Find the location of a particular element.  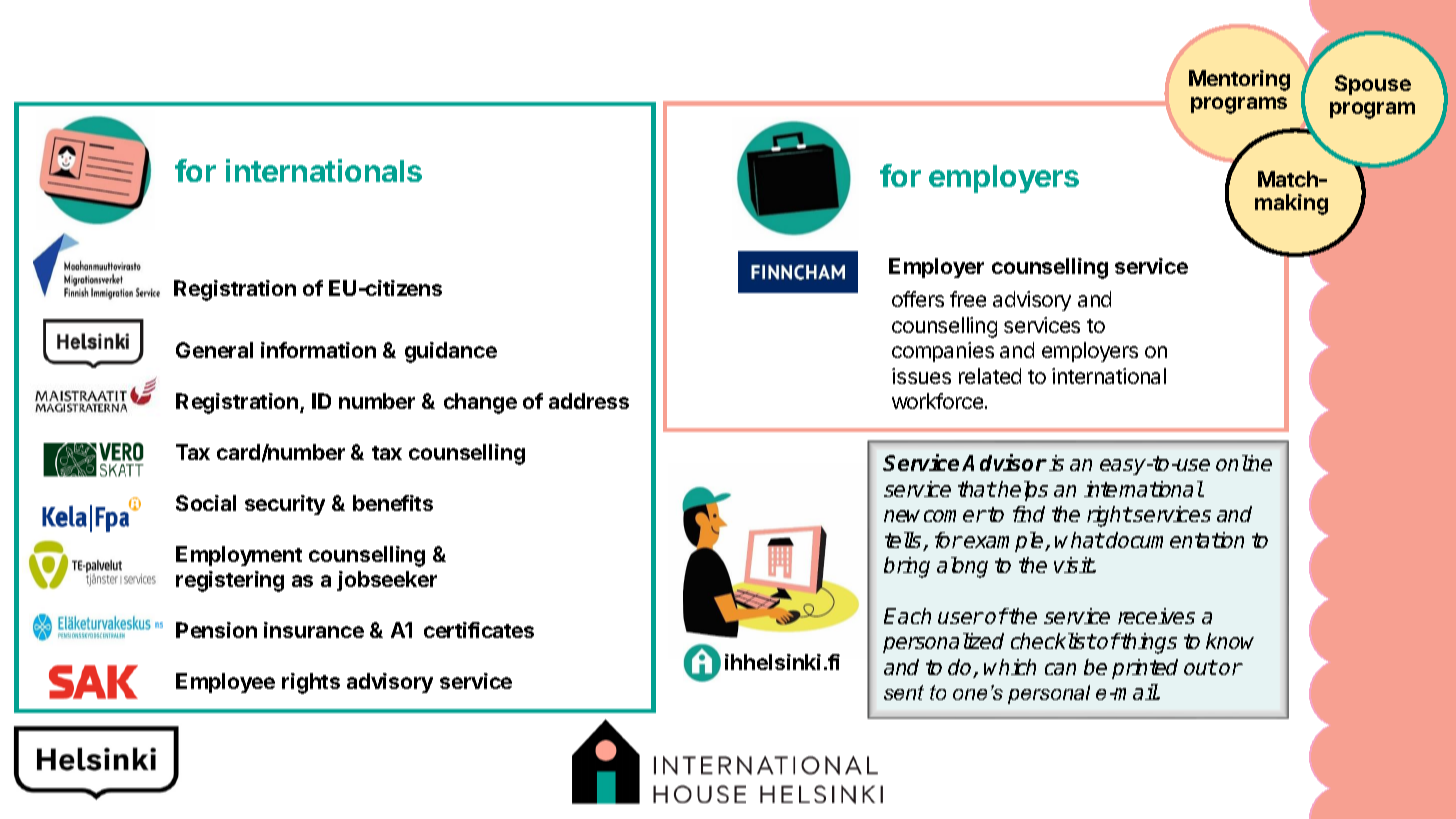

information is located at coordinates (318, 350).
